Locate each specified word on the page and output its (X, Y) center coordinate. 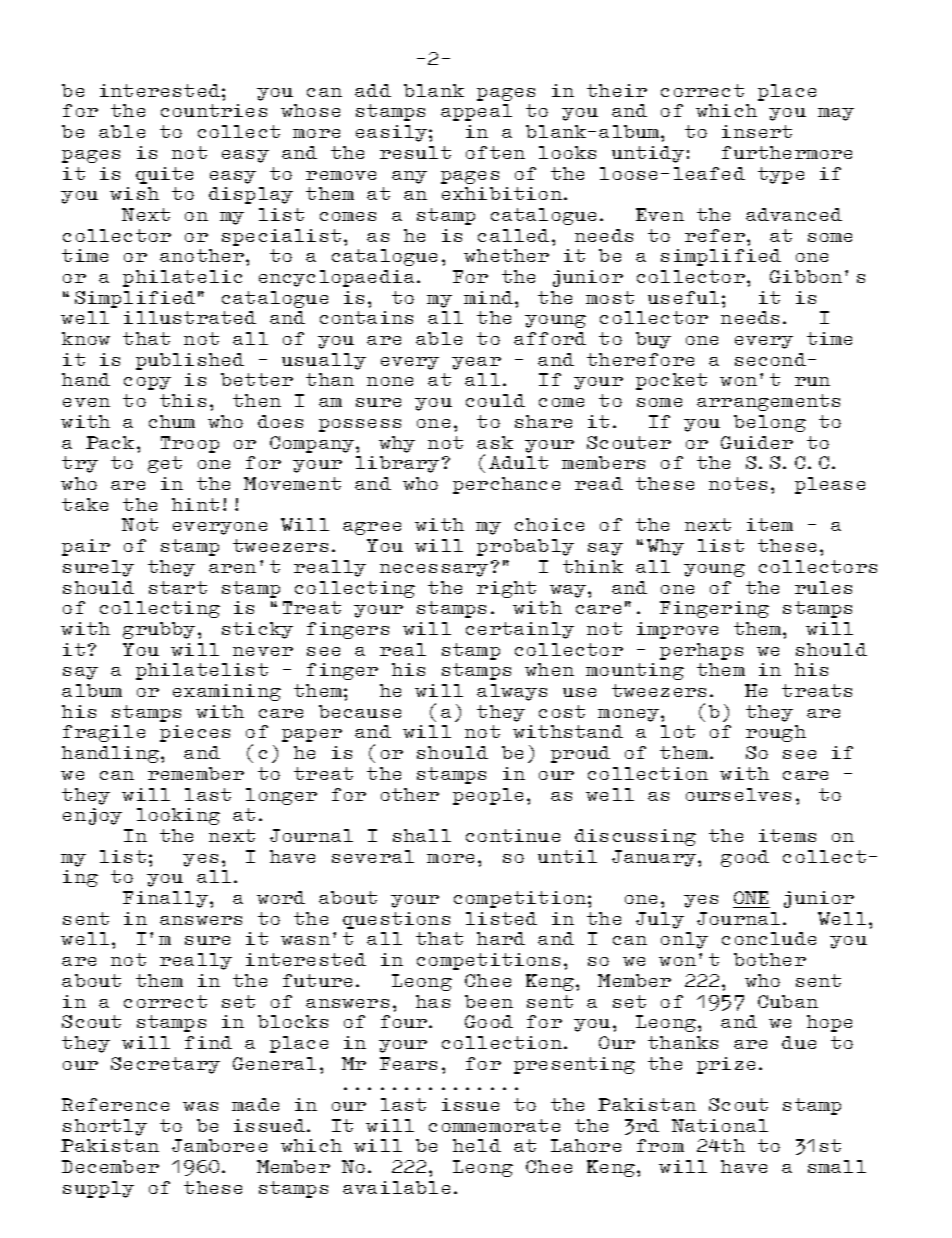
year (476, 363)
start (178, 587)
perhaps (701, 651)
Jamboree (219, 1145)
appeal (476, 112)
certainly (520, 630)
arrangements (768, 402)
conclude (769, 938)
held (477, 1145)
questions (396, 920)
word (281, 897)
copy (147, 383)
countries (214, 110)
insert (757, 131)
